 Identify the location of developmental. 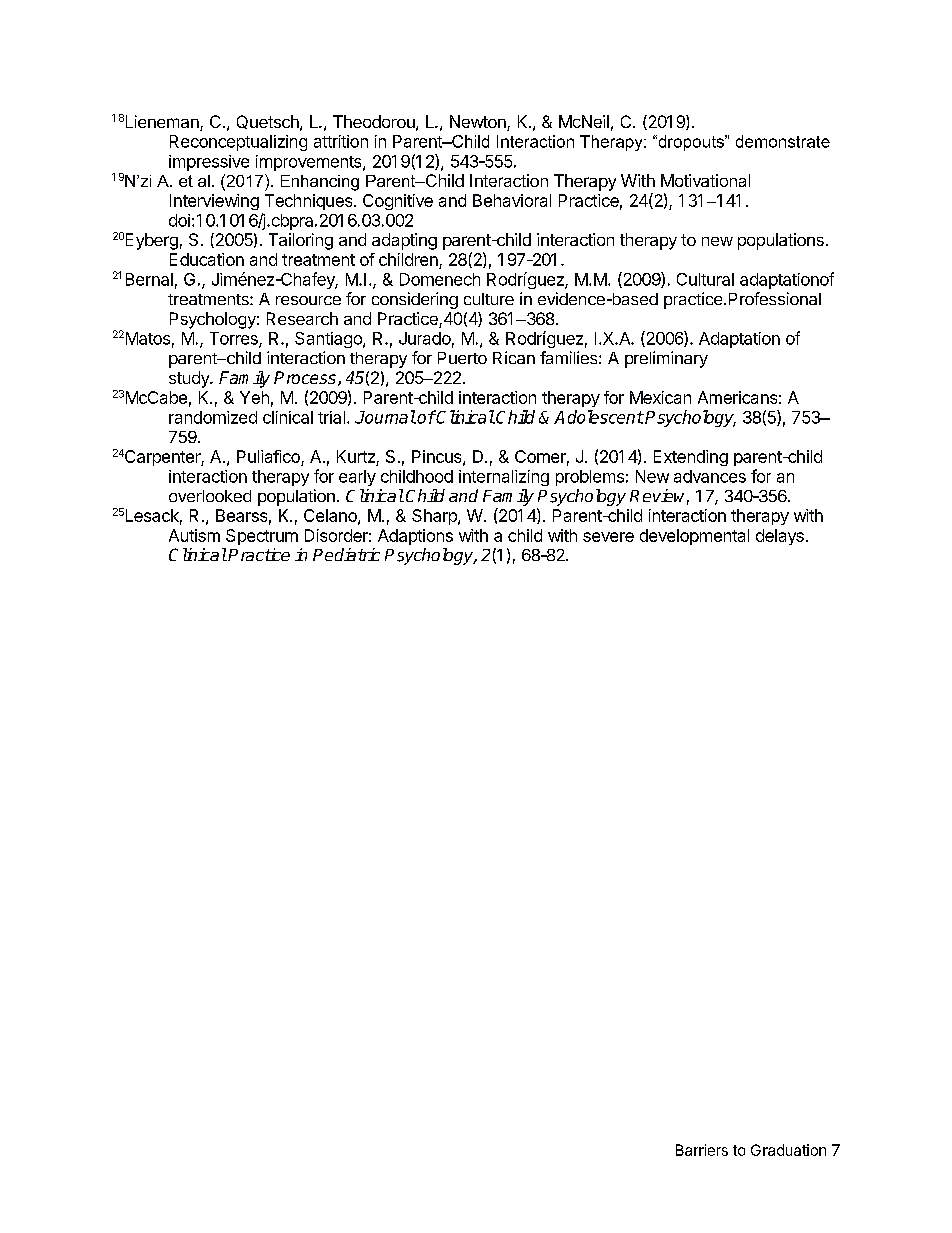
(694, 537).
